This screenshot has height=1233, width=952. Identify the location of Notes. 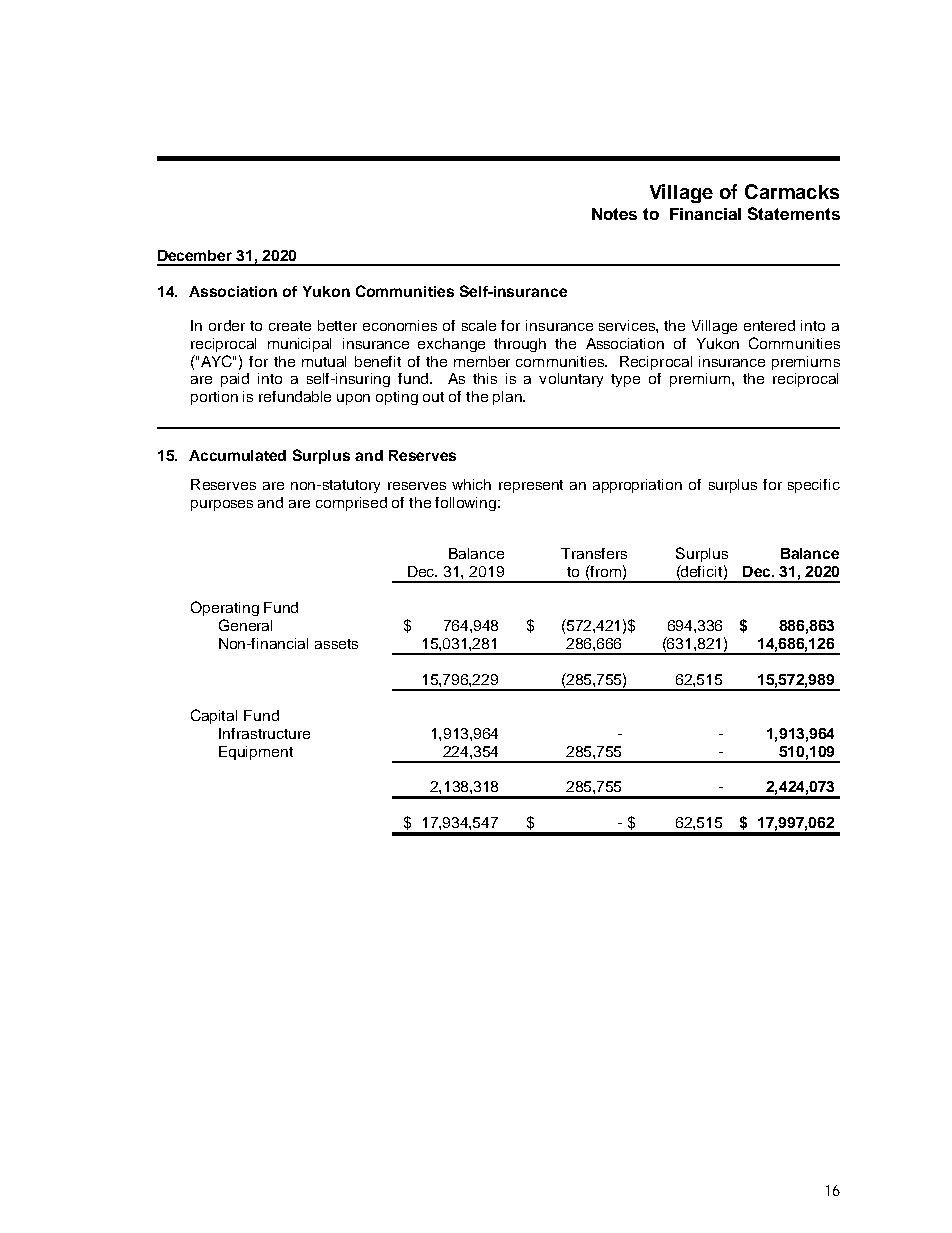
(614, 214).
